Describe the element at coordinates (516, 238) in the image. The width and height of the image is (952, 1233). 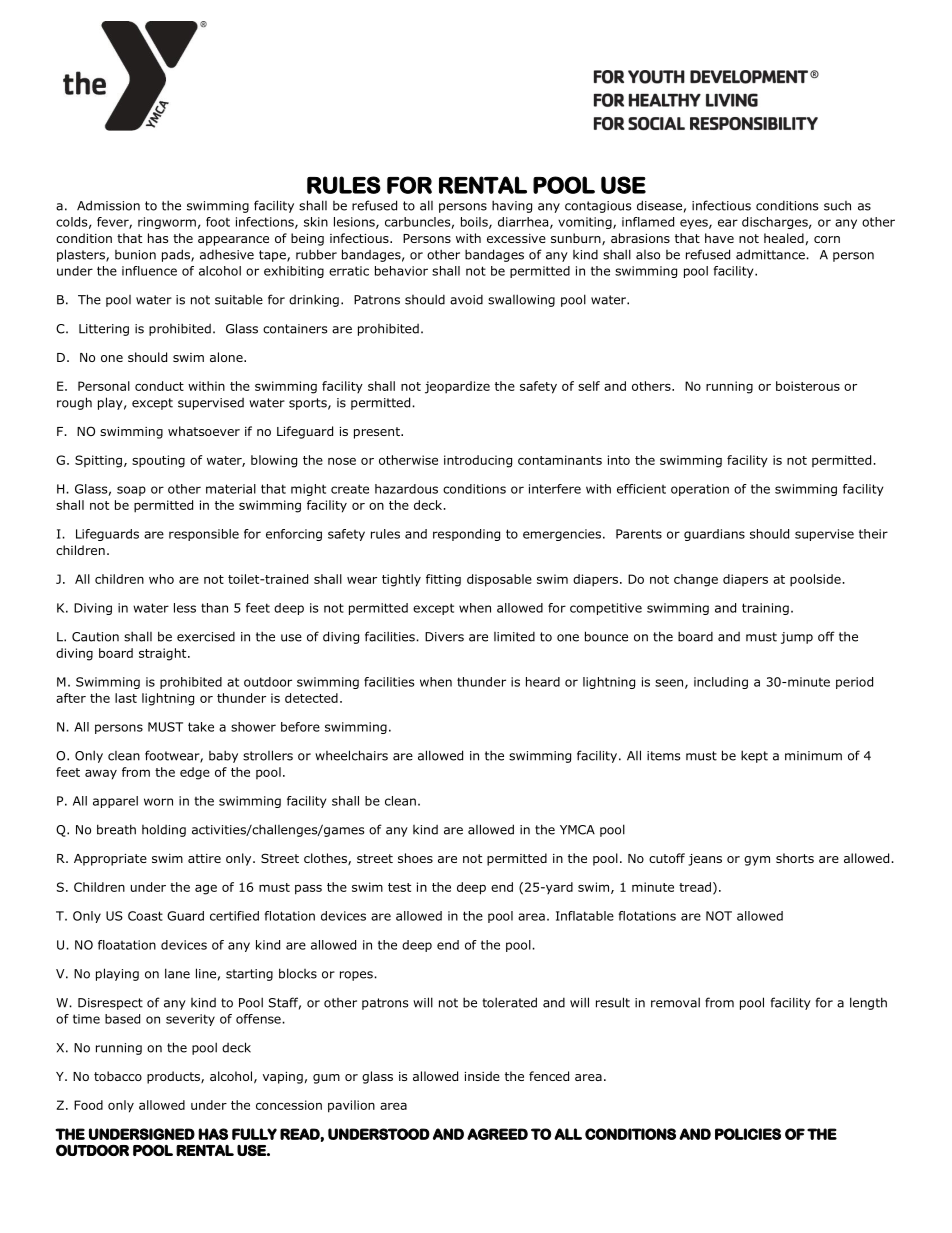
I see `excessive` at that location.
